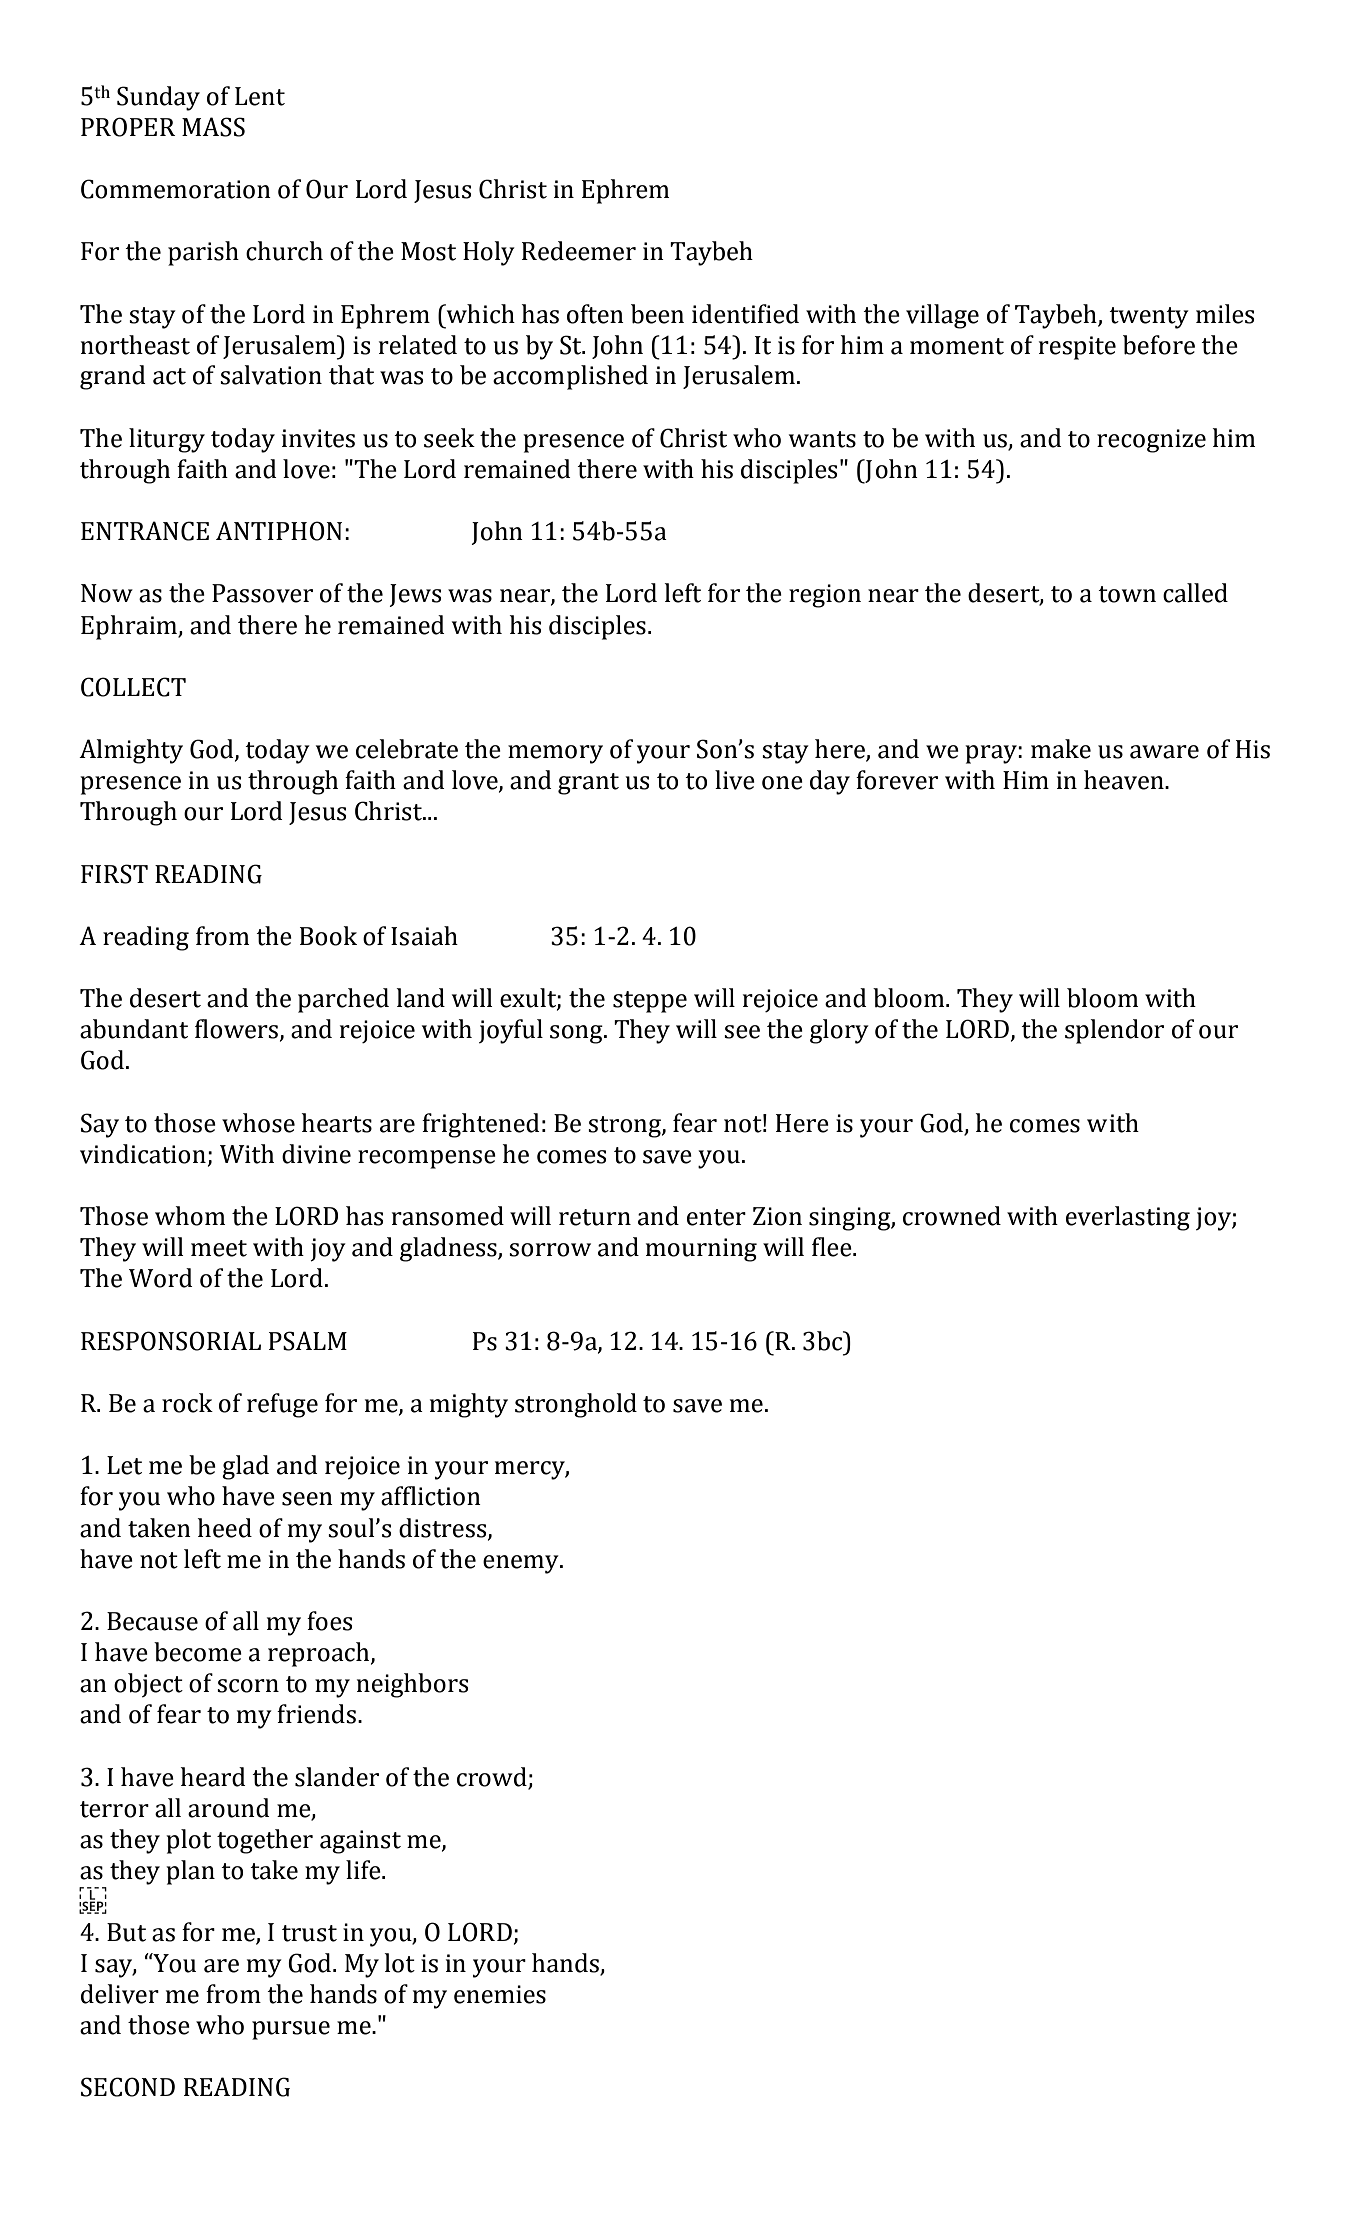  I want to click on whose, so click(258, 1123).
